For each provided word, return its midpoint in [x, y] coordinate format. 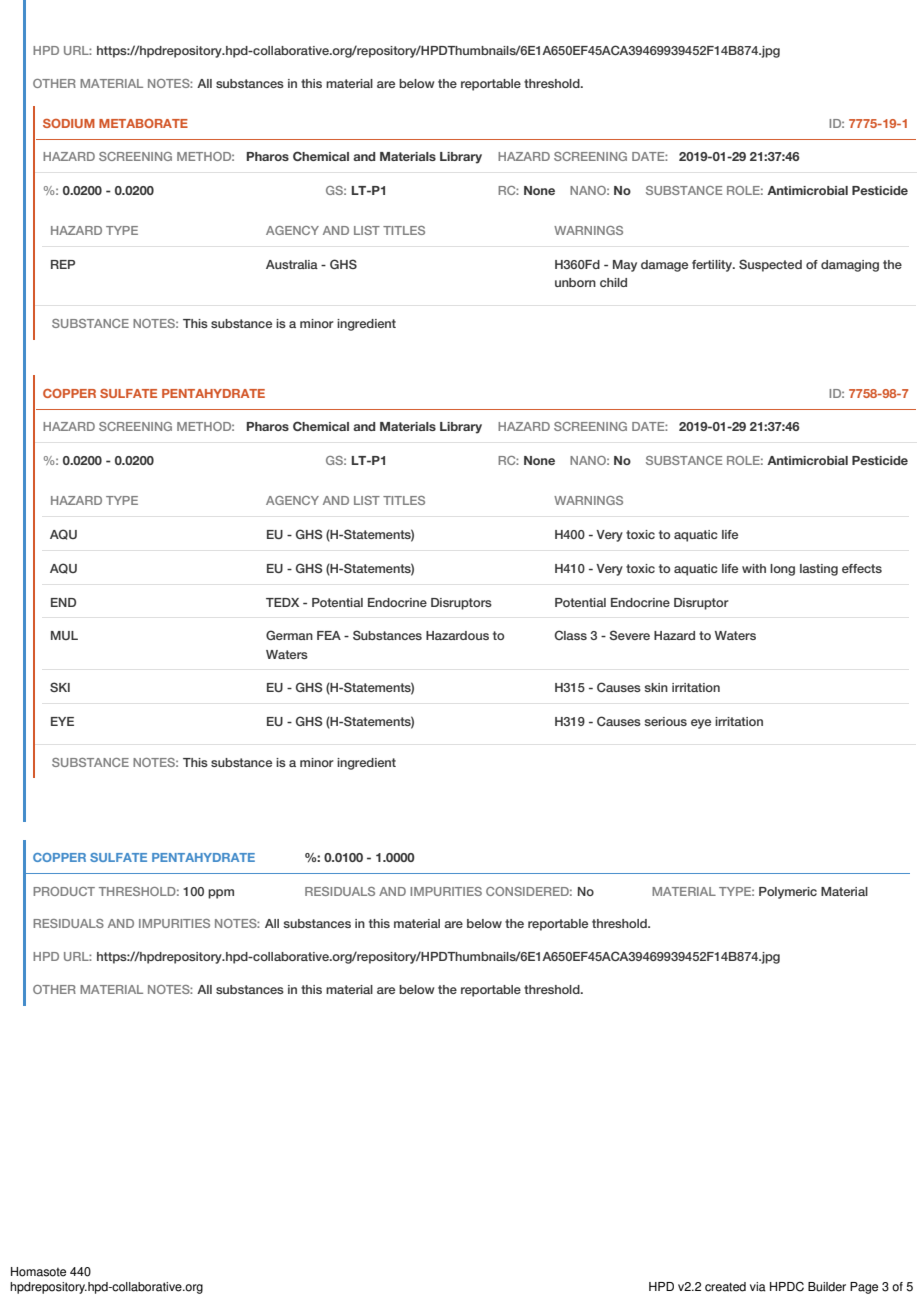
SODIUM [69, 123]
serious [665, 721]
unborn [575, 282]
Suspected [770, 265]
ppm [221, 894]
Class [570, 635]
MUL [64, 635]
